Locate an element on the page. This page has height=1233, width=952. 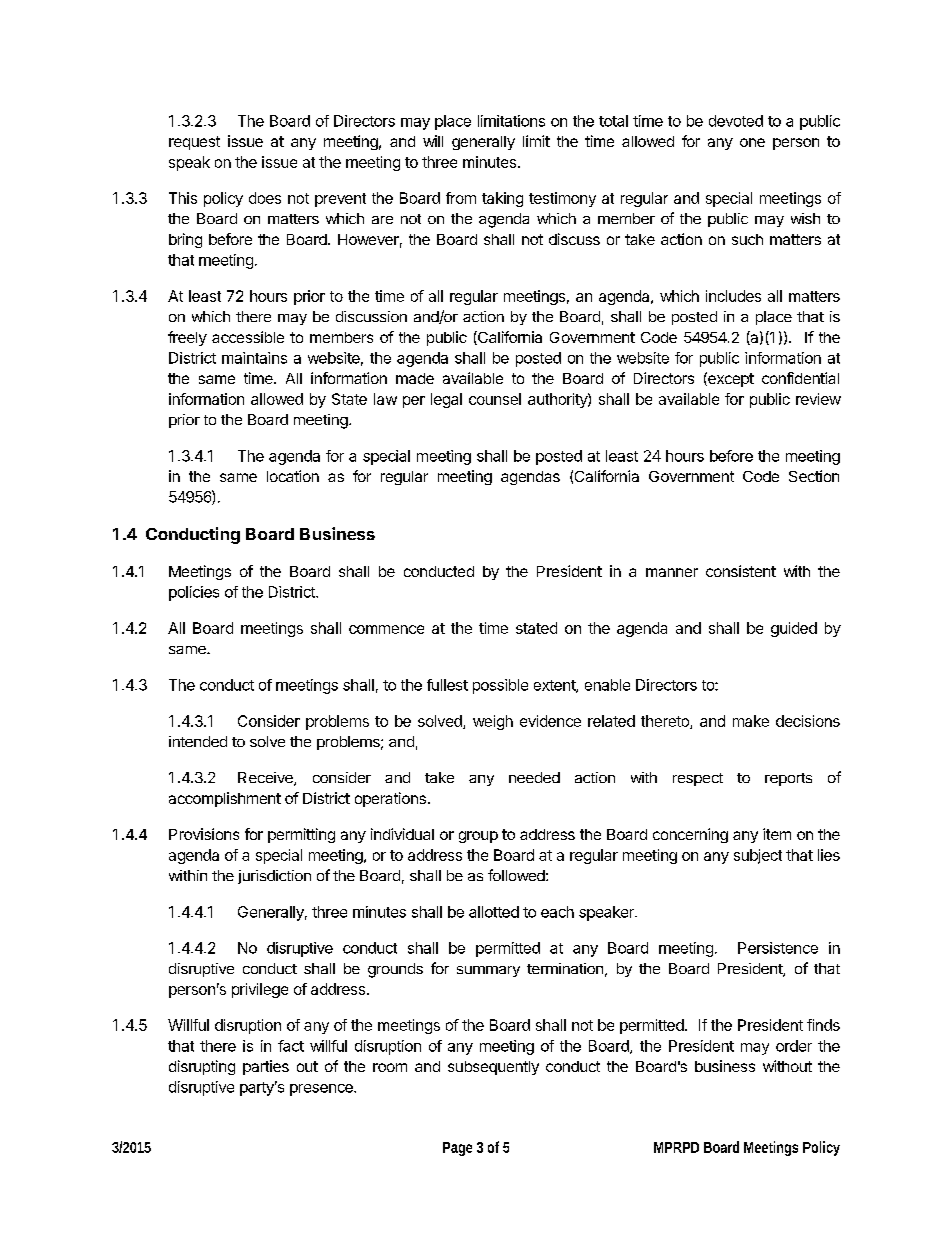
counsel is located at coordinates (495, 399).
